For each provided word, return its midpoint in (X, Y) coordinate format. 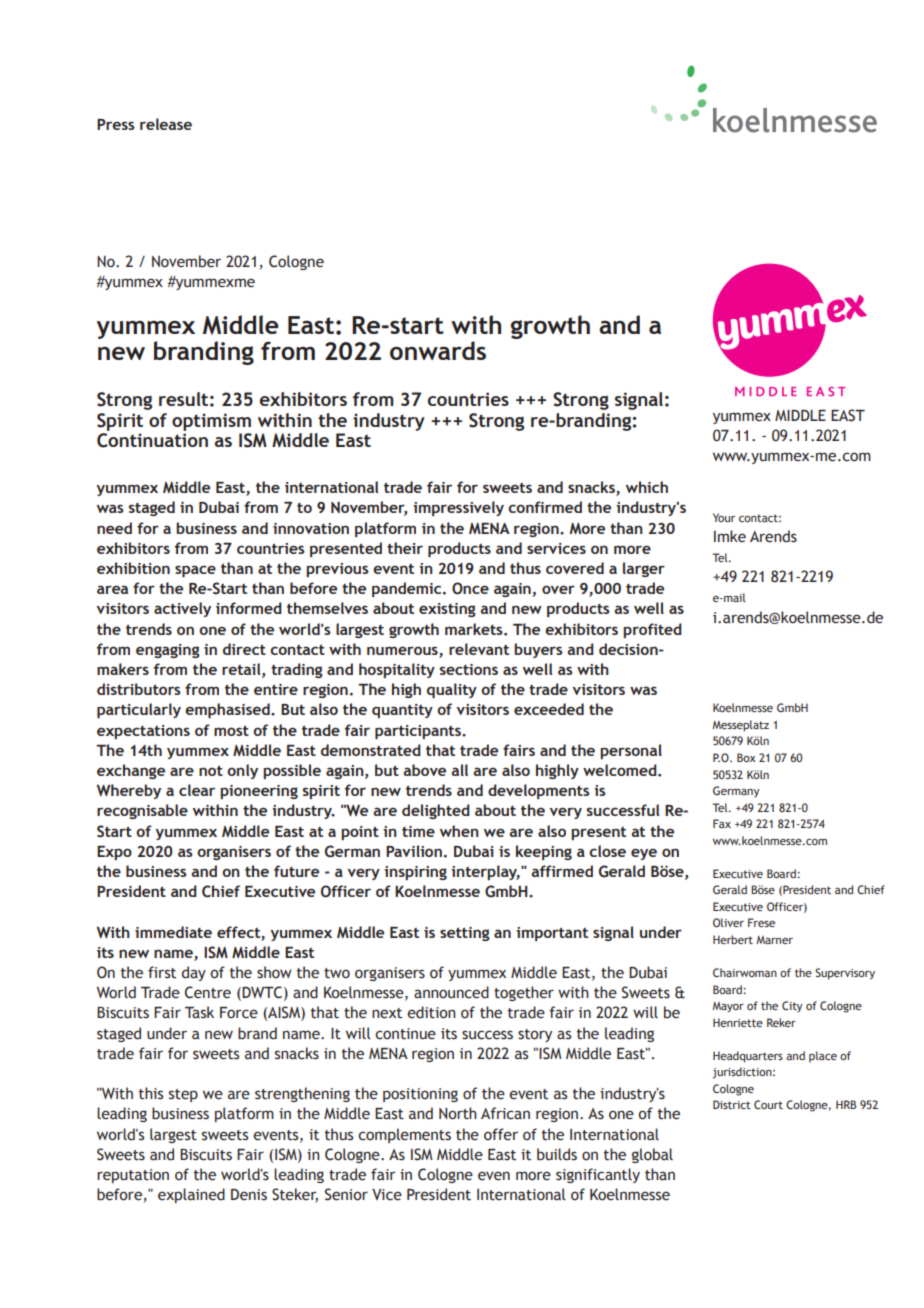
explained (191, 1195)
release (166, 124)
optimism (211, 422)
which (647, 487)
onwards (438, 350)
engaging (168, 651)
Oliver (728, 922)
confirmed (545, 507)
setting (465, 934)
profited (652, 630)
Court (768, 1104)
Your (724, 517)
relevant (479, 649)
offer (501, 1134)
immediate (173, 932)
